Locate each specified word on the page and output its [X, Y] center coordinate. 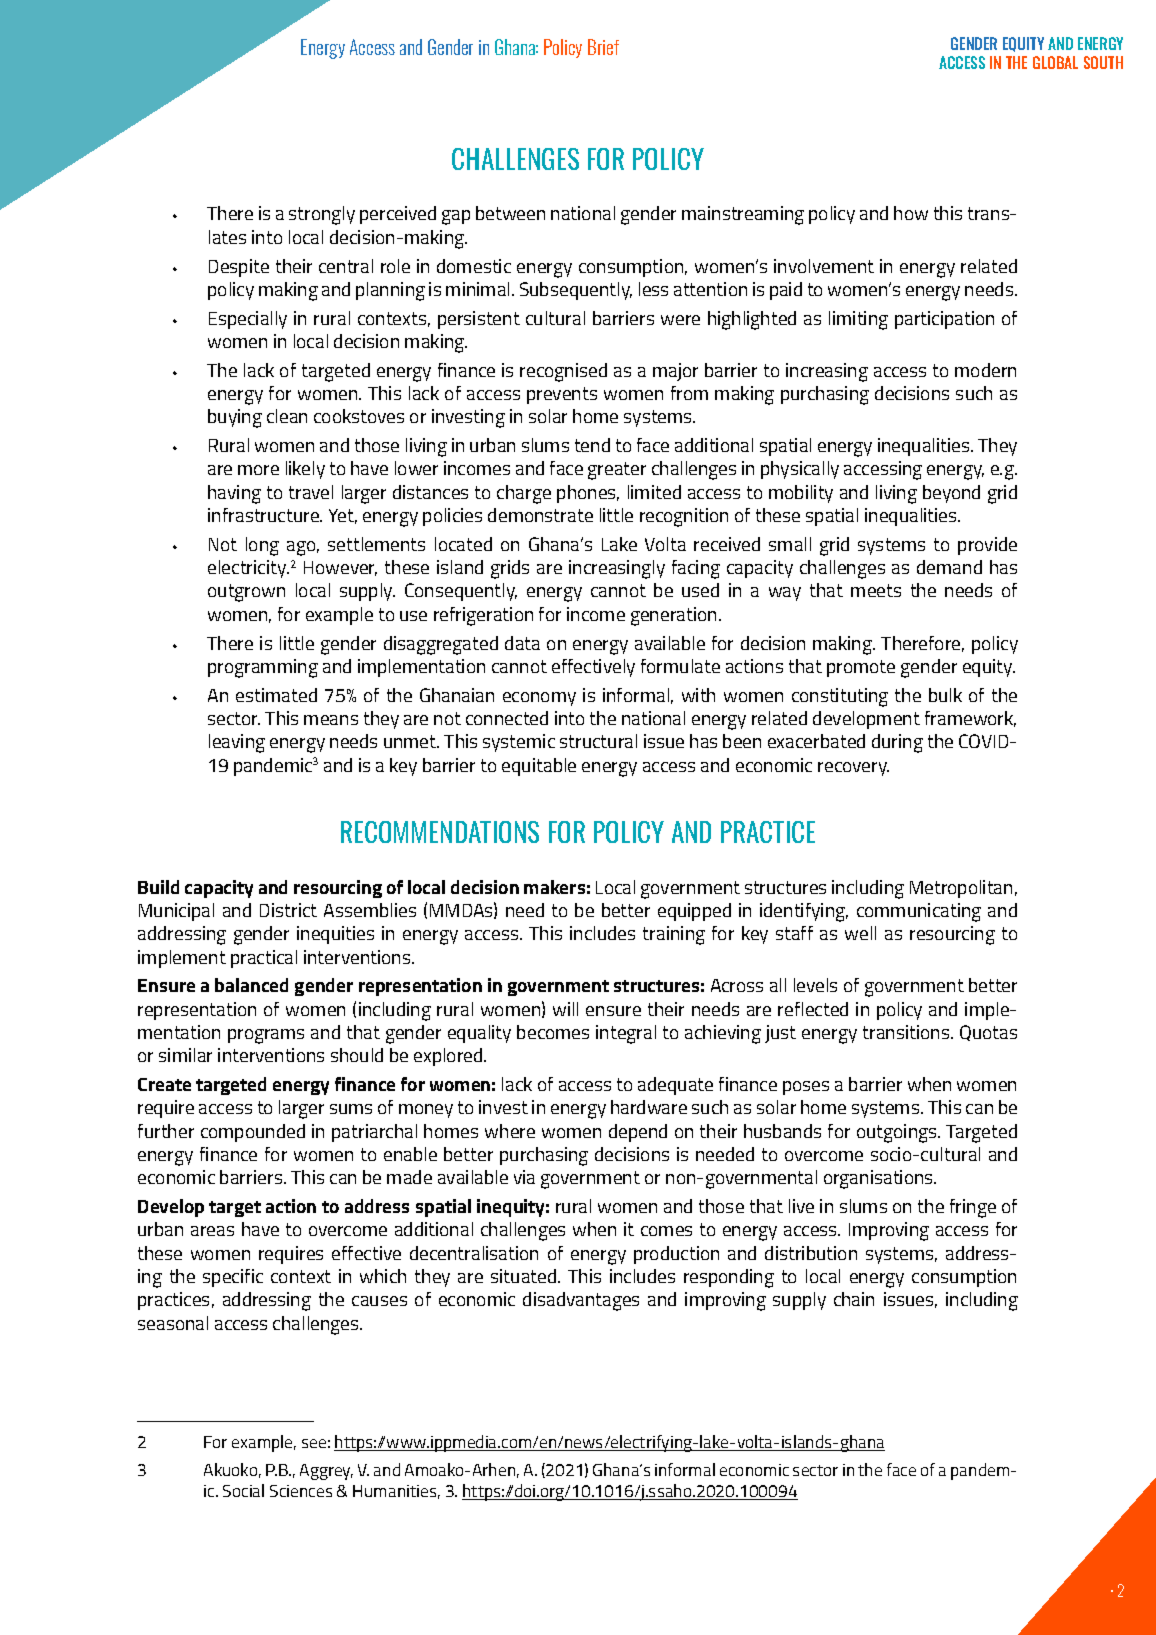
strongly [322, 215]
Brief [603, 47]
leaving [237, 743]
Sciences [301, 1491]
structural [598, 741]
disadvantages [581, 1301]
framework [970, 719]
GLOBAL [1055, 62]
